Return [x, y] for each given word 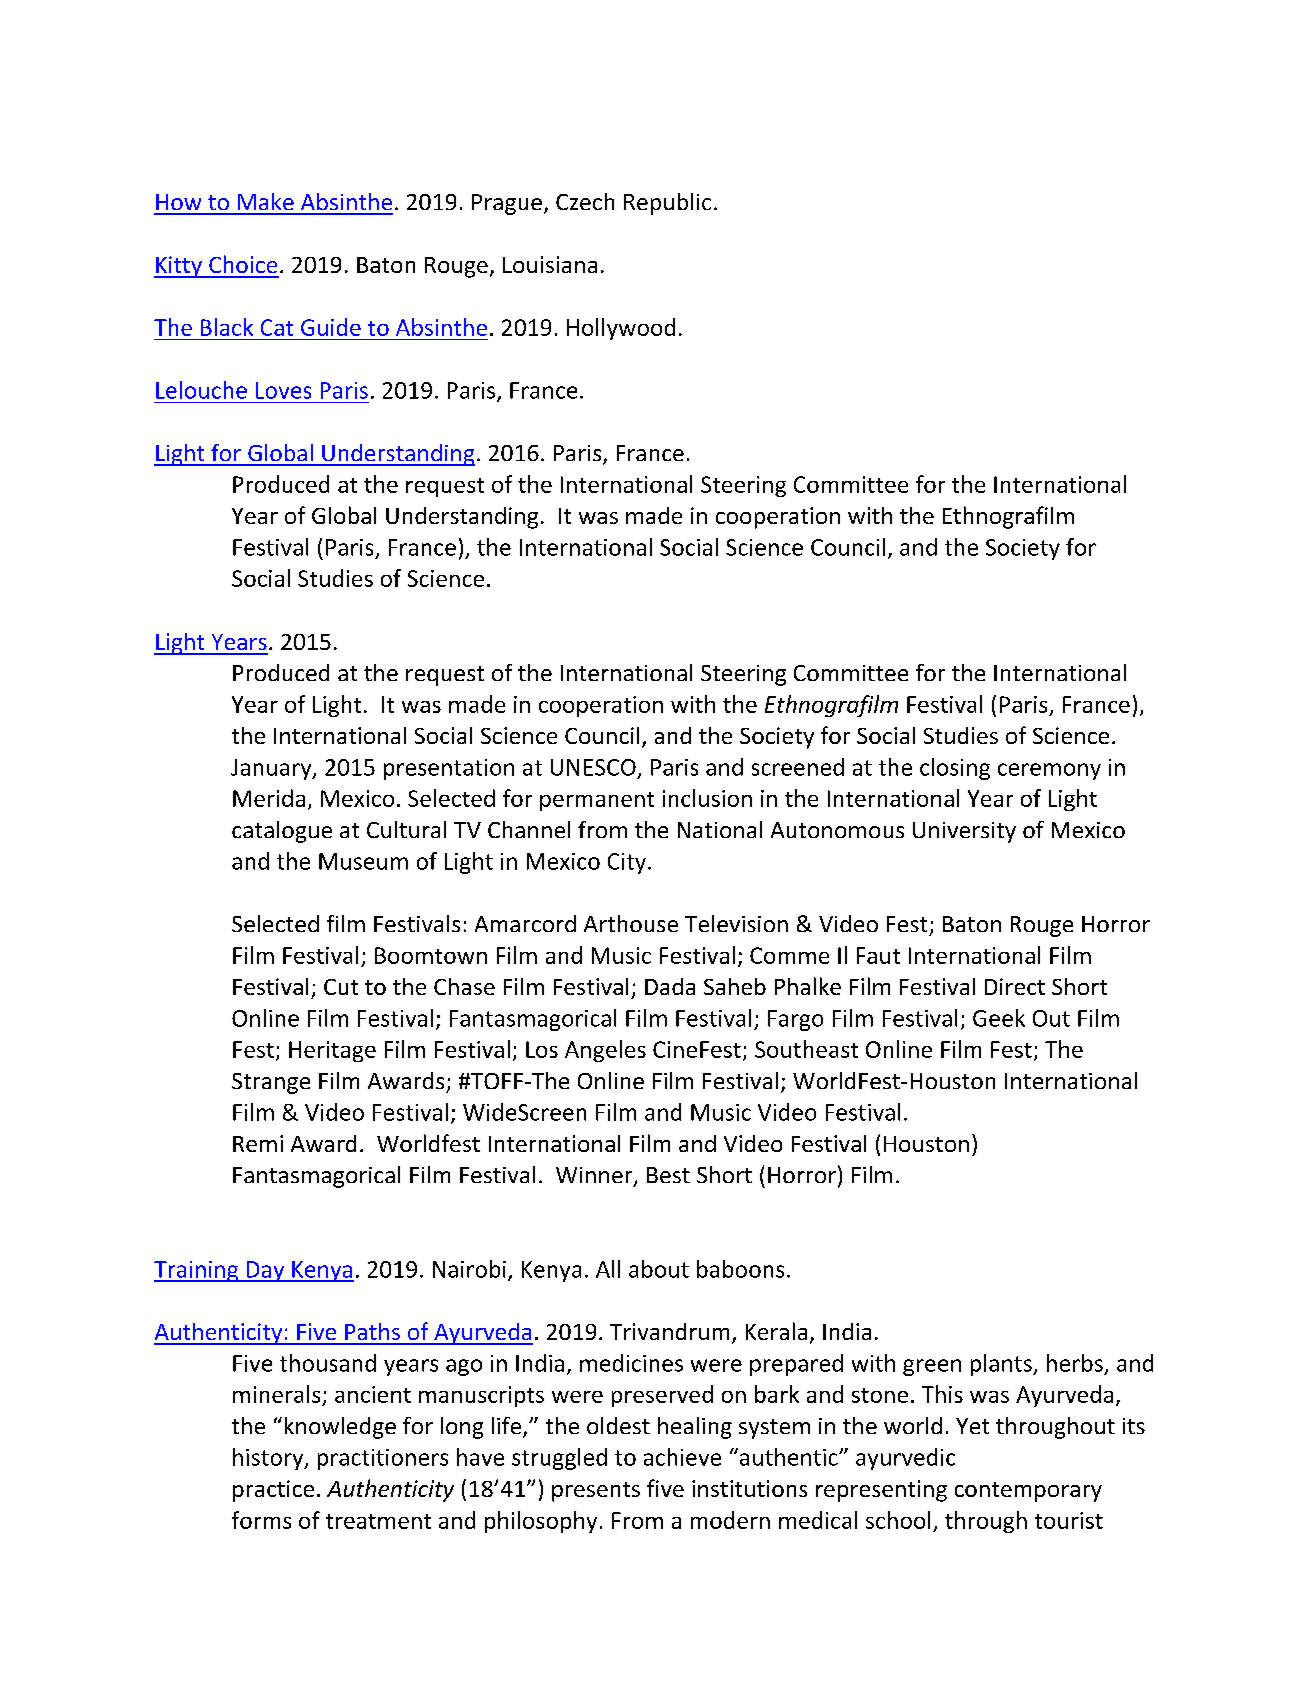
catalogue [282, 832]
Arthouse [631, 923]
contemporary [1028, 1492]
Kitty [179, 267]
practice [273, 1491]
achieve [682, 1457]
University [964, 832]
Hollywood [621, 329]
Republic [667, 204]
